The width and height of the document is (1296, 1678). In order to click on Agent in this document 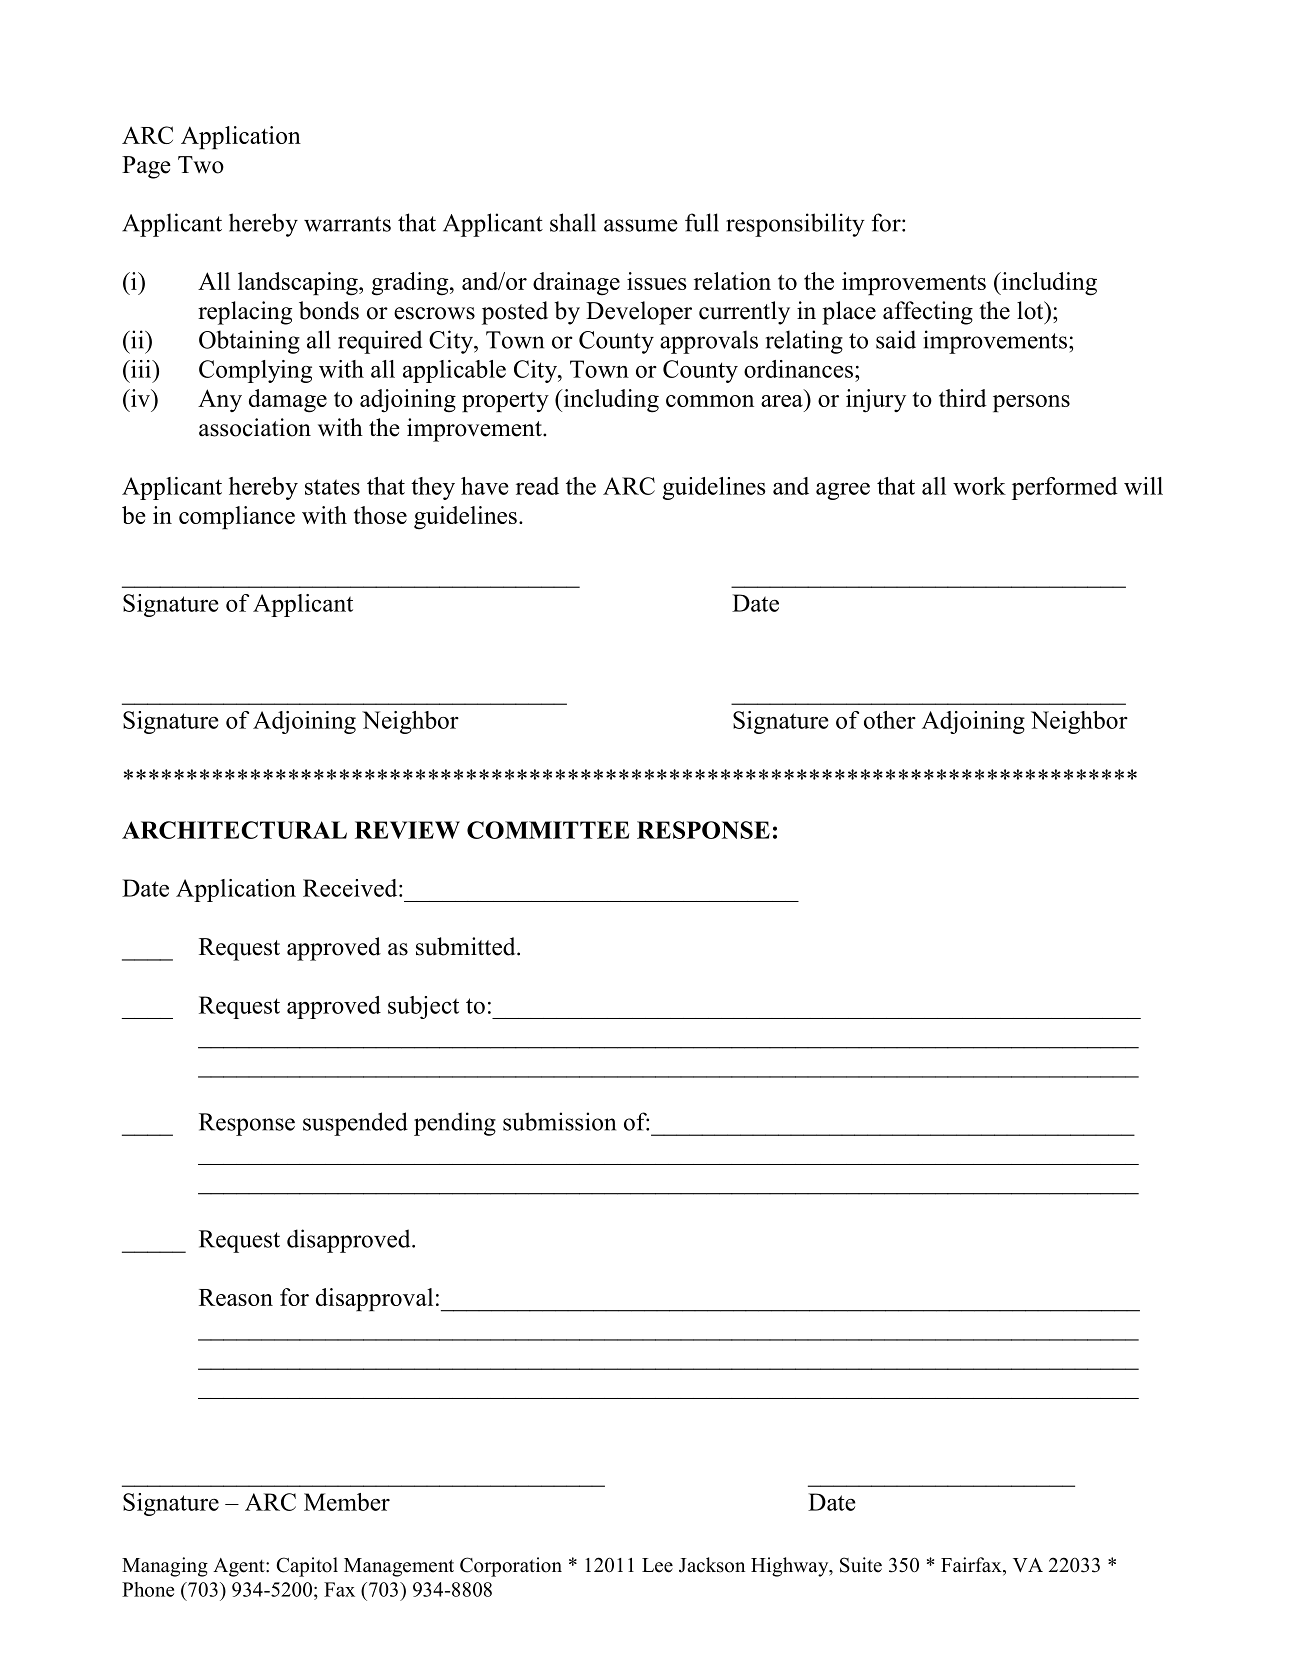, I will do `click(240, 1567)`.
